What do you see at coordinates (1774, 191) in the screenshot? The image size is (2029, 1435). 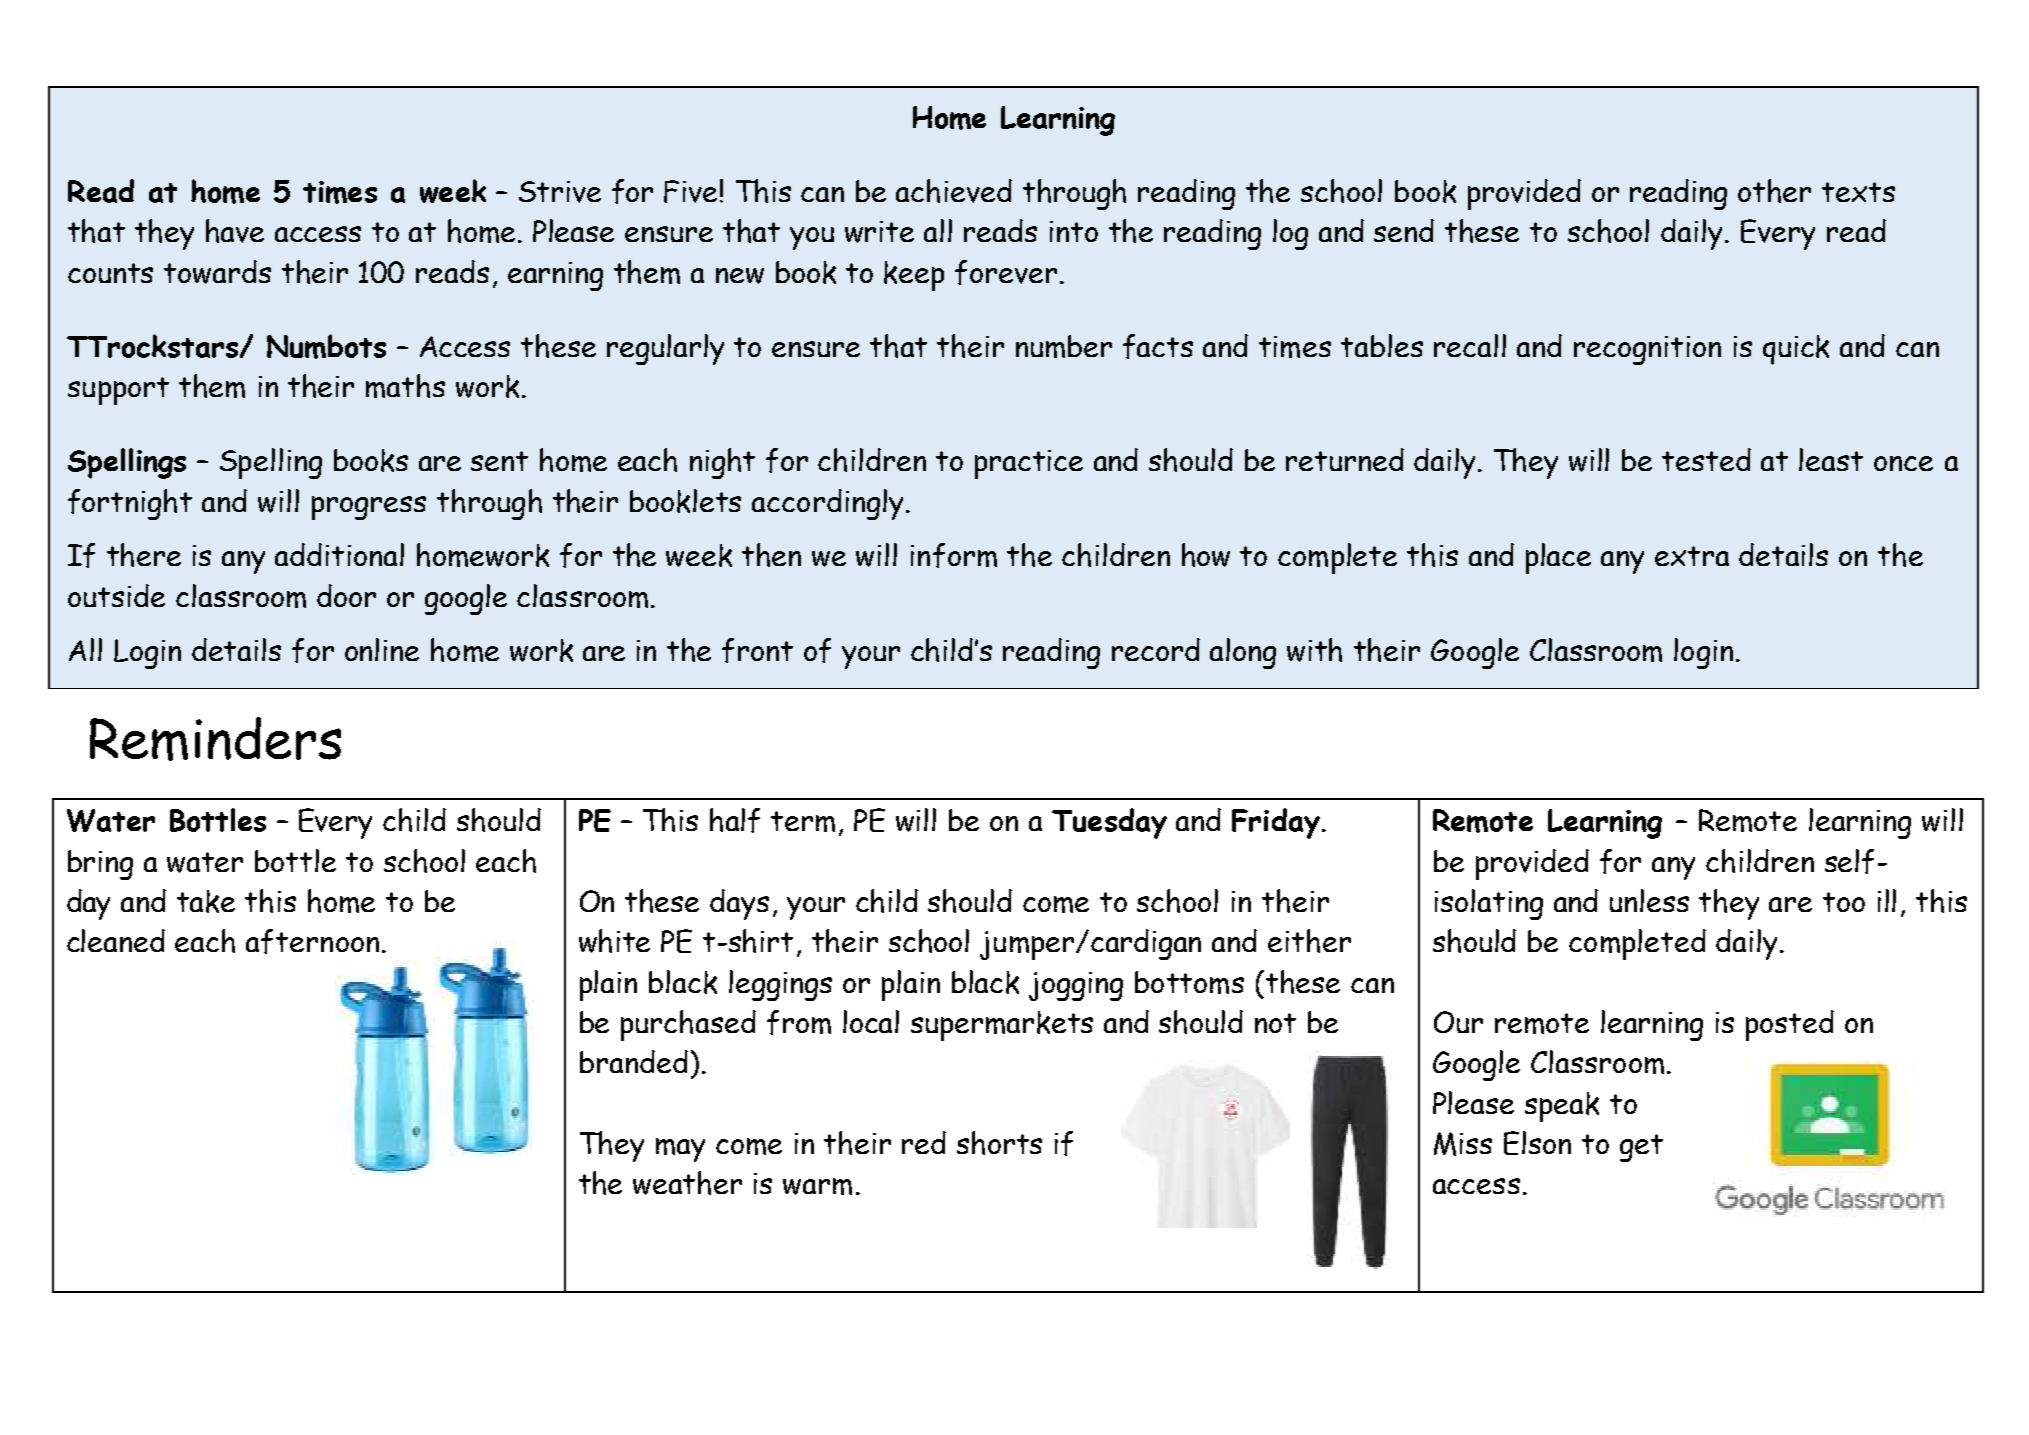 I see `other` at bounding box center [1774, 191].
